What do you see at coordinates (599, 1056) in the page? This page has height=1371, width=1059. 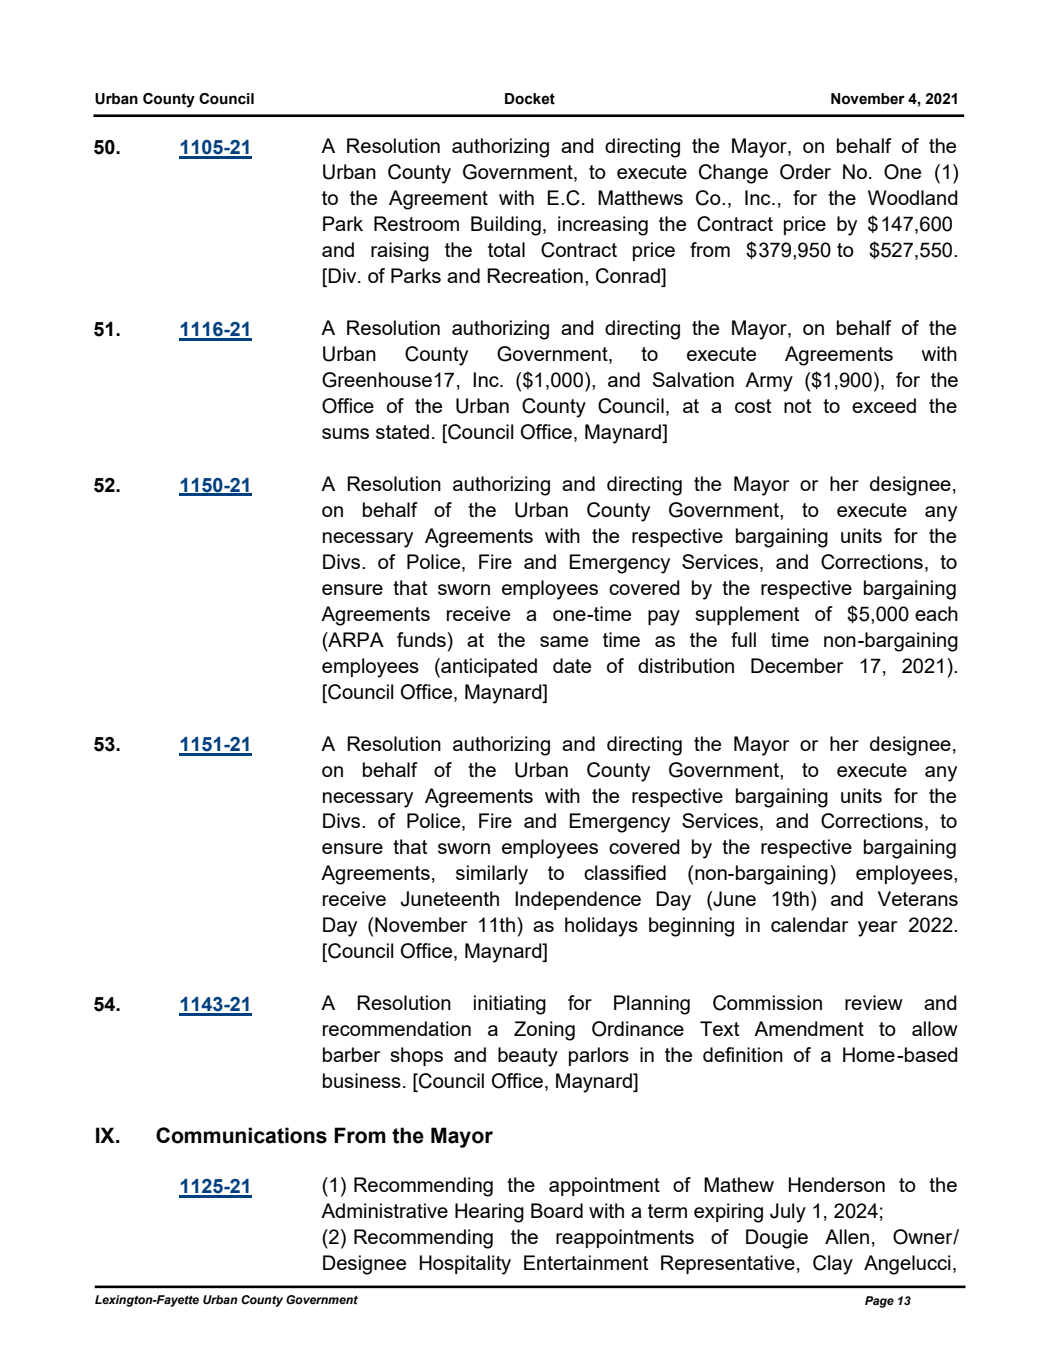 I see `parlors` at bounding box center [599, 1056].
